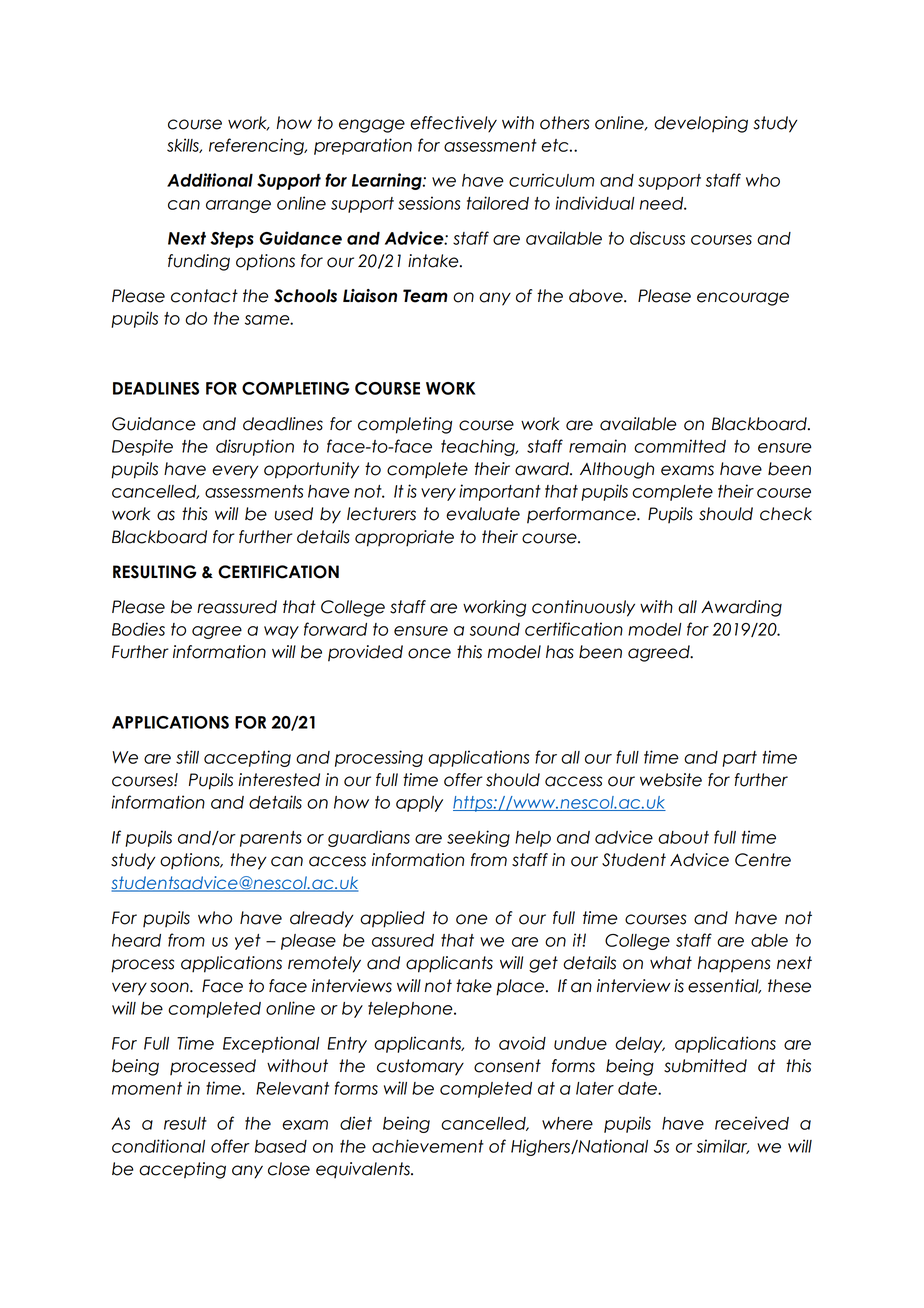 The height and width of the page is (1308, 924). What do you see at coordinates (210, 180) in the page?
I see `Additional` at bounding box center [210, 180].
